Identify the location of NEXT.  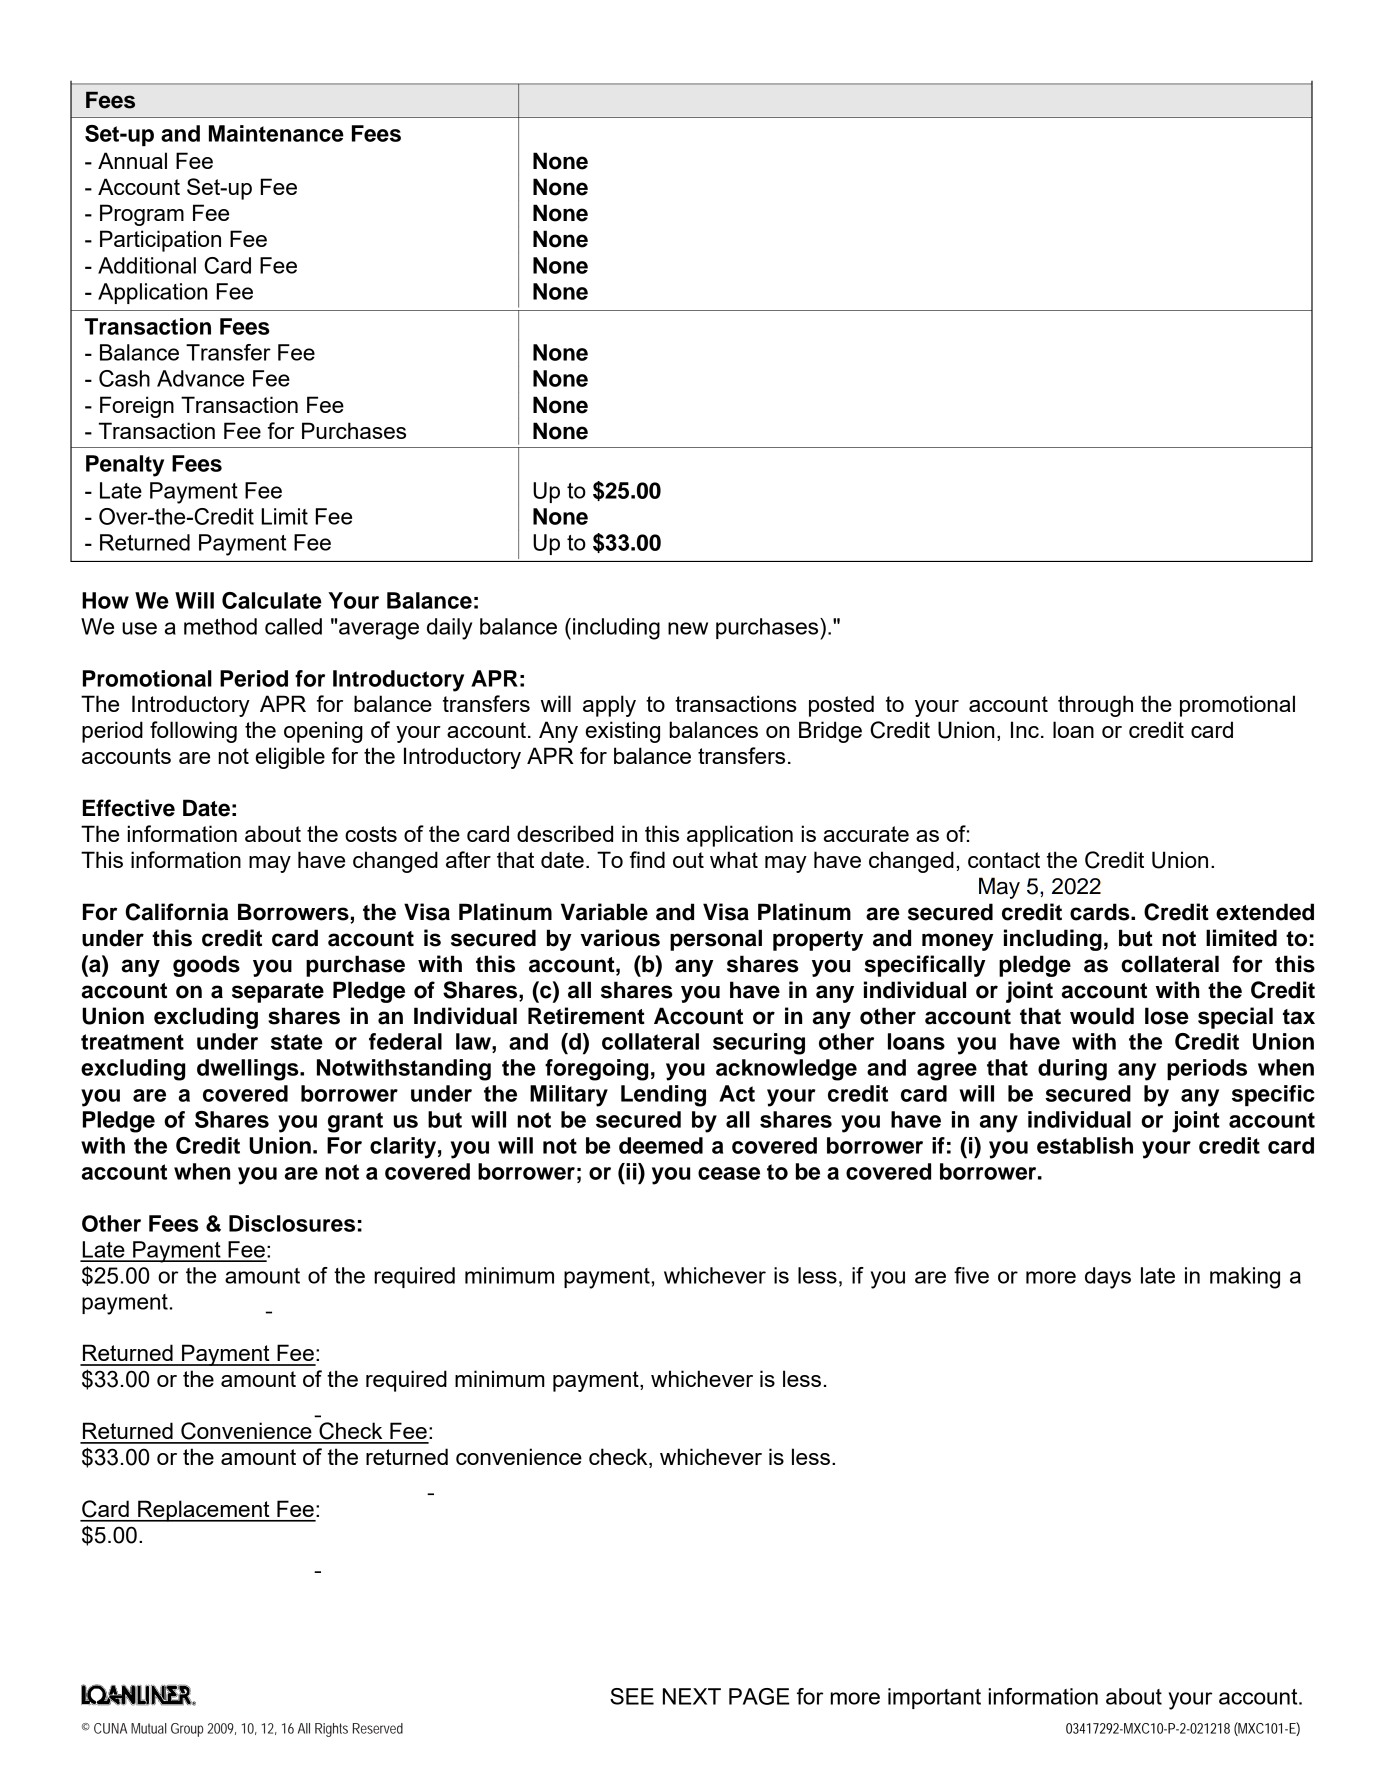
(692, 1696).
